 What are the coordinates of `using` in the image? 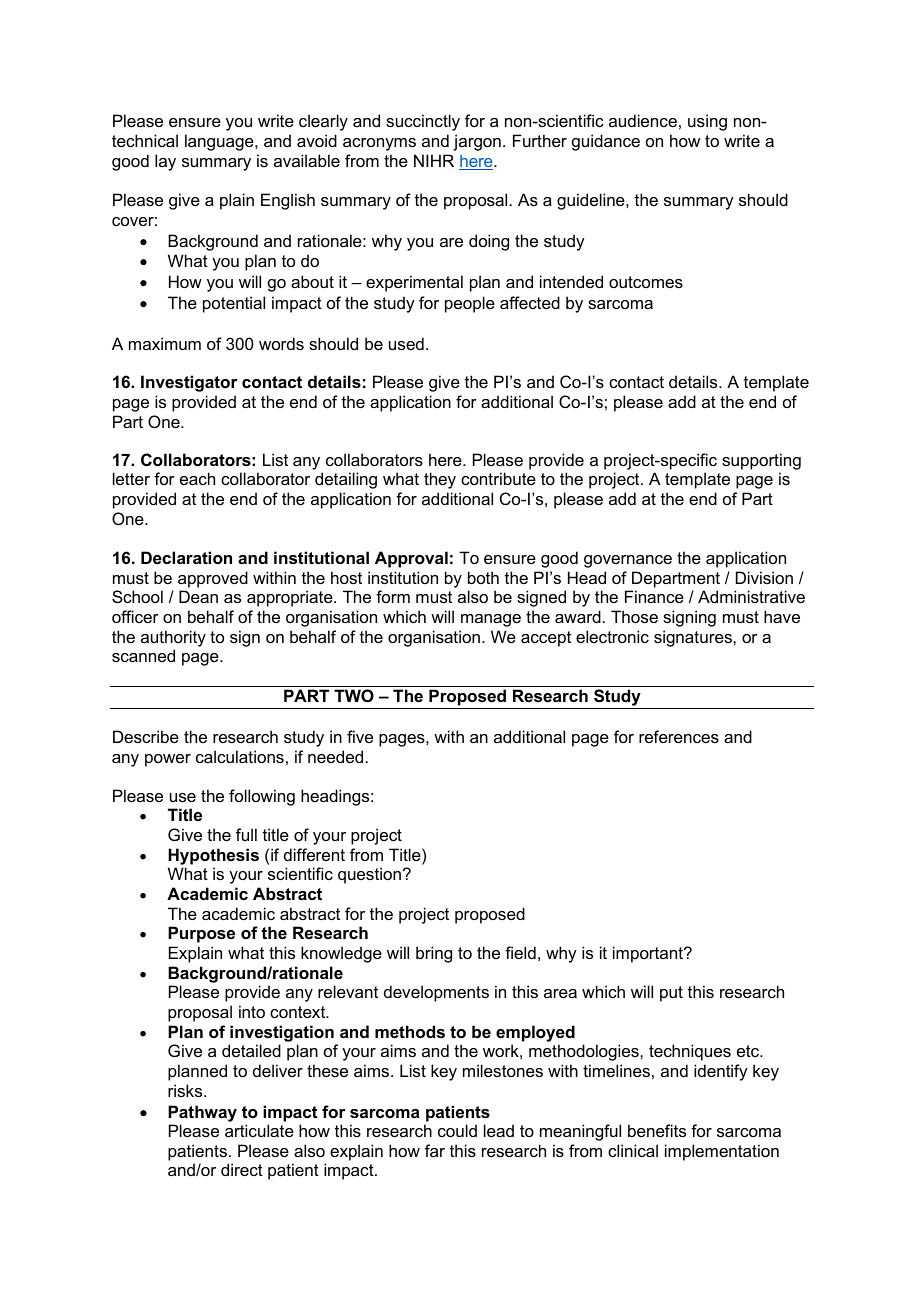 It's located at (707, 122).
